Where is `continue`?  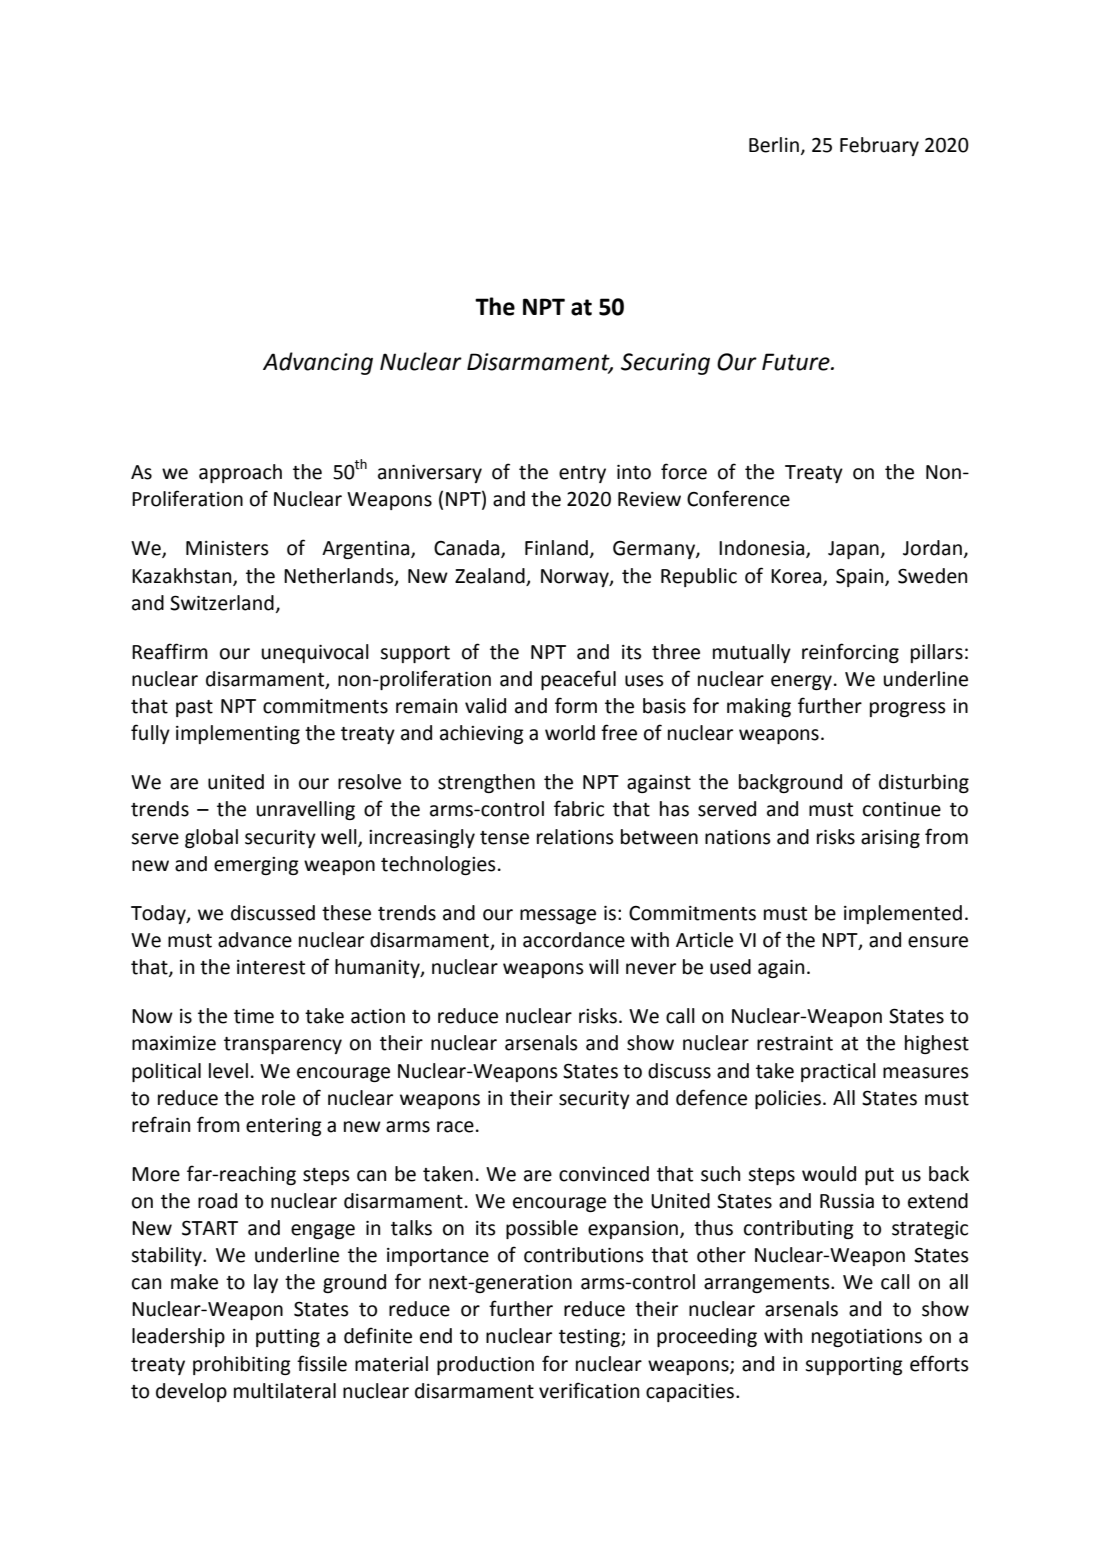 continue is located at coordinates (902, 809).
